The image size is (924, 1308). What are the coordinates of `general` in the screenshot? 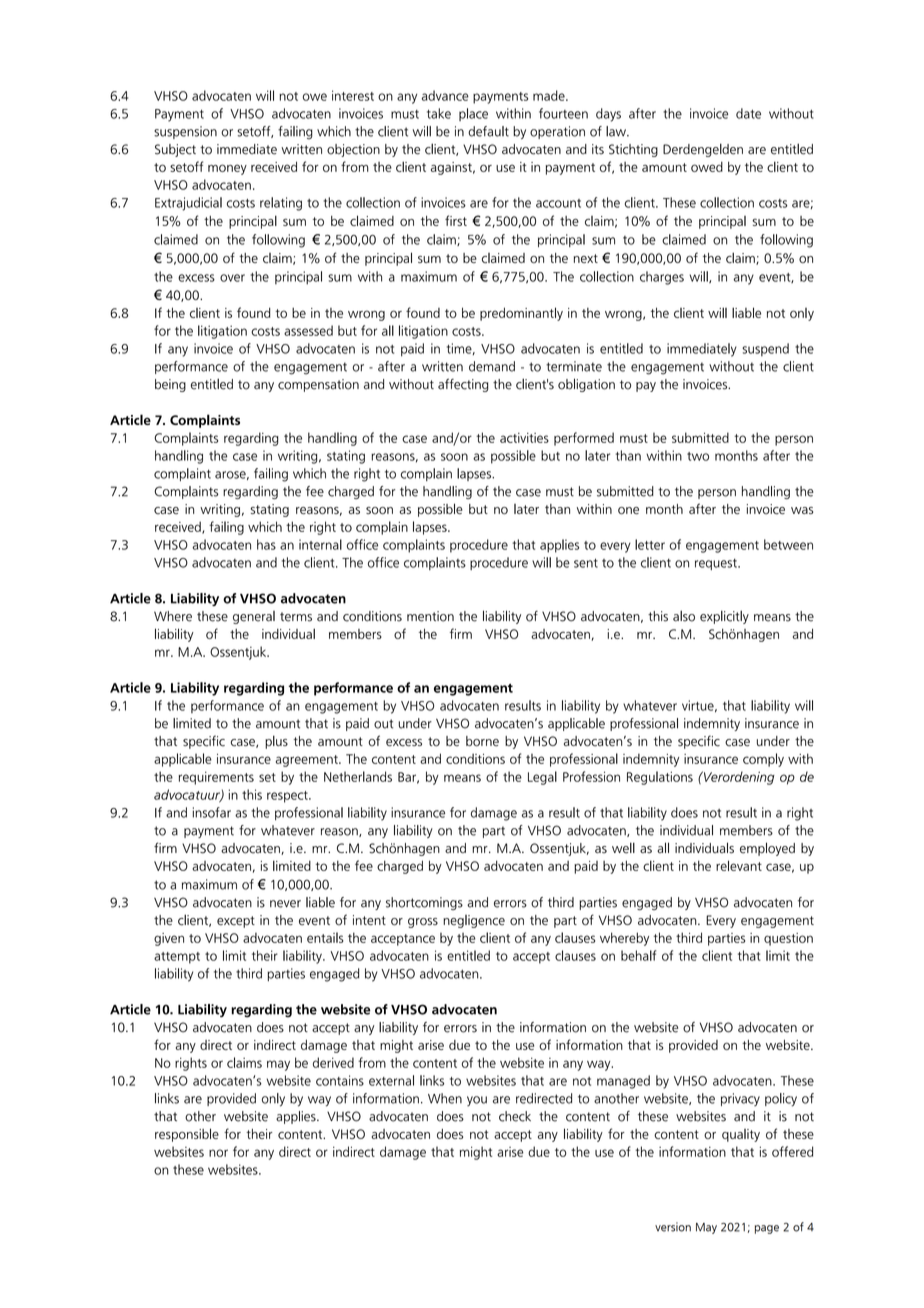 It's located at (254, 617).
